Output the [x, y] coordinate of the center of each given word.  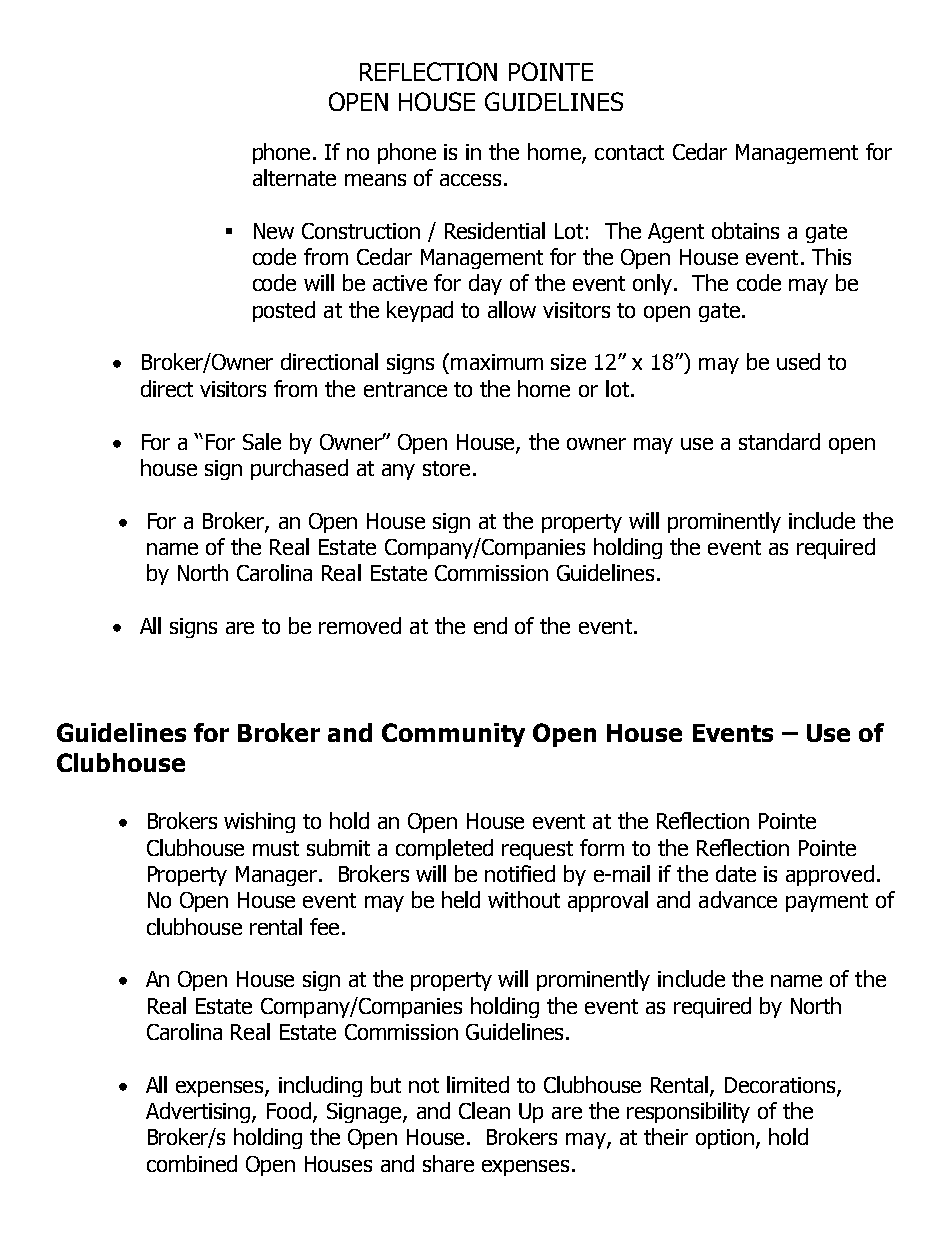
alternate [294, 177]
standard [779, 441]
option [725, 1139]
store [446, 468]
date [736, 873]
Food [290, 1112]
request [537, 850]
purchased [299, 469]
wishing [259, 822]
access [470, 180]
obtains [745, 230]
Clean [484, 1110]
